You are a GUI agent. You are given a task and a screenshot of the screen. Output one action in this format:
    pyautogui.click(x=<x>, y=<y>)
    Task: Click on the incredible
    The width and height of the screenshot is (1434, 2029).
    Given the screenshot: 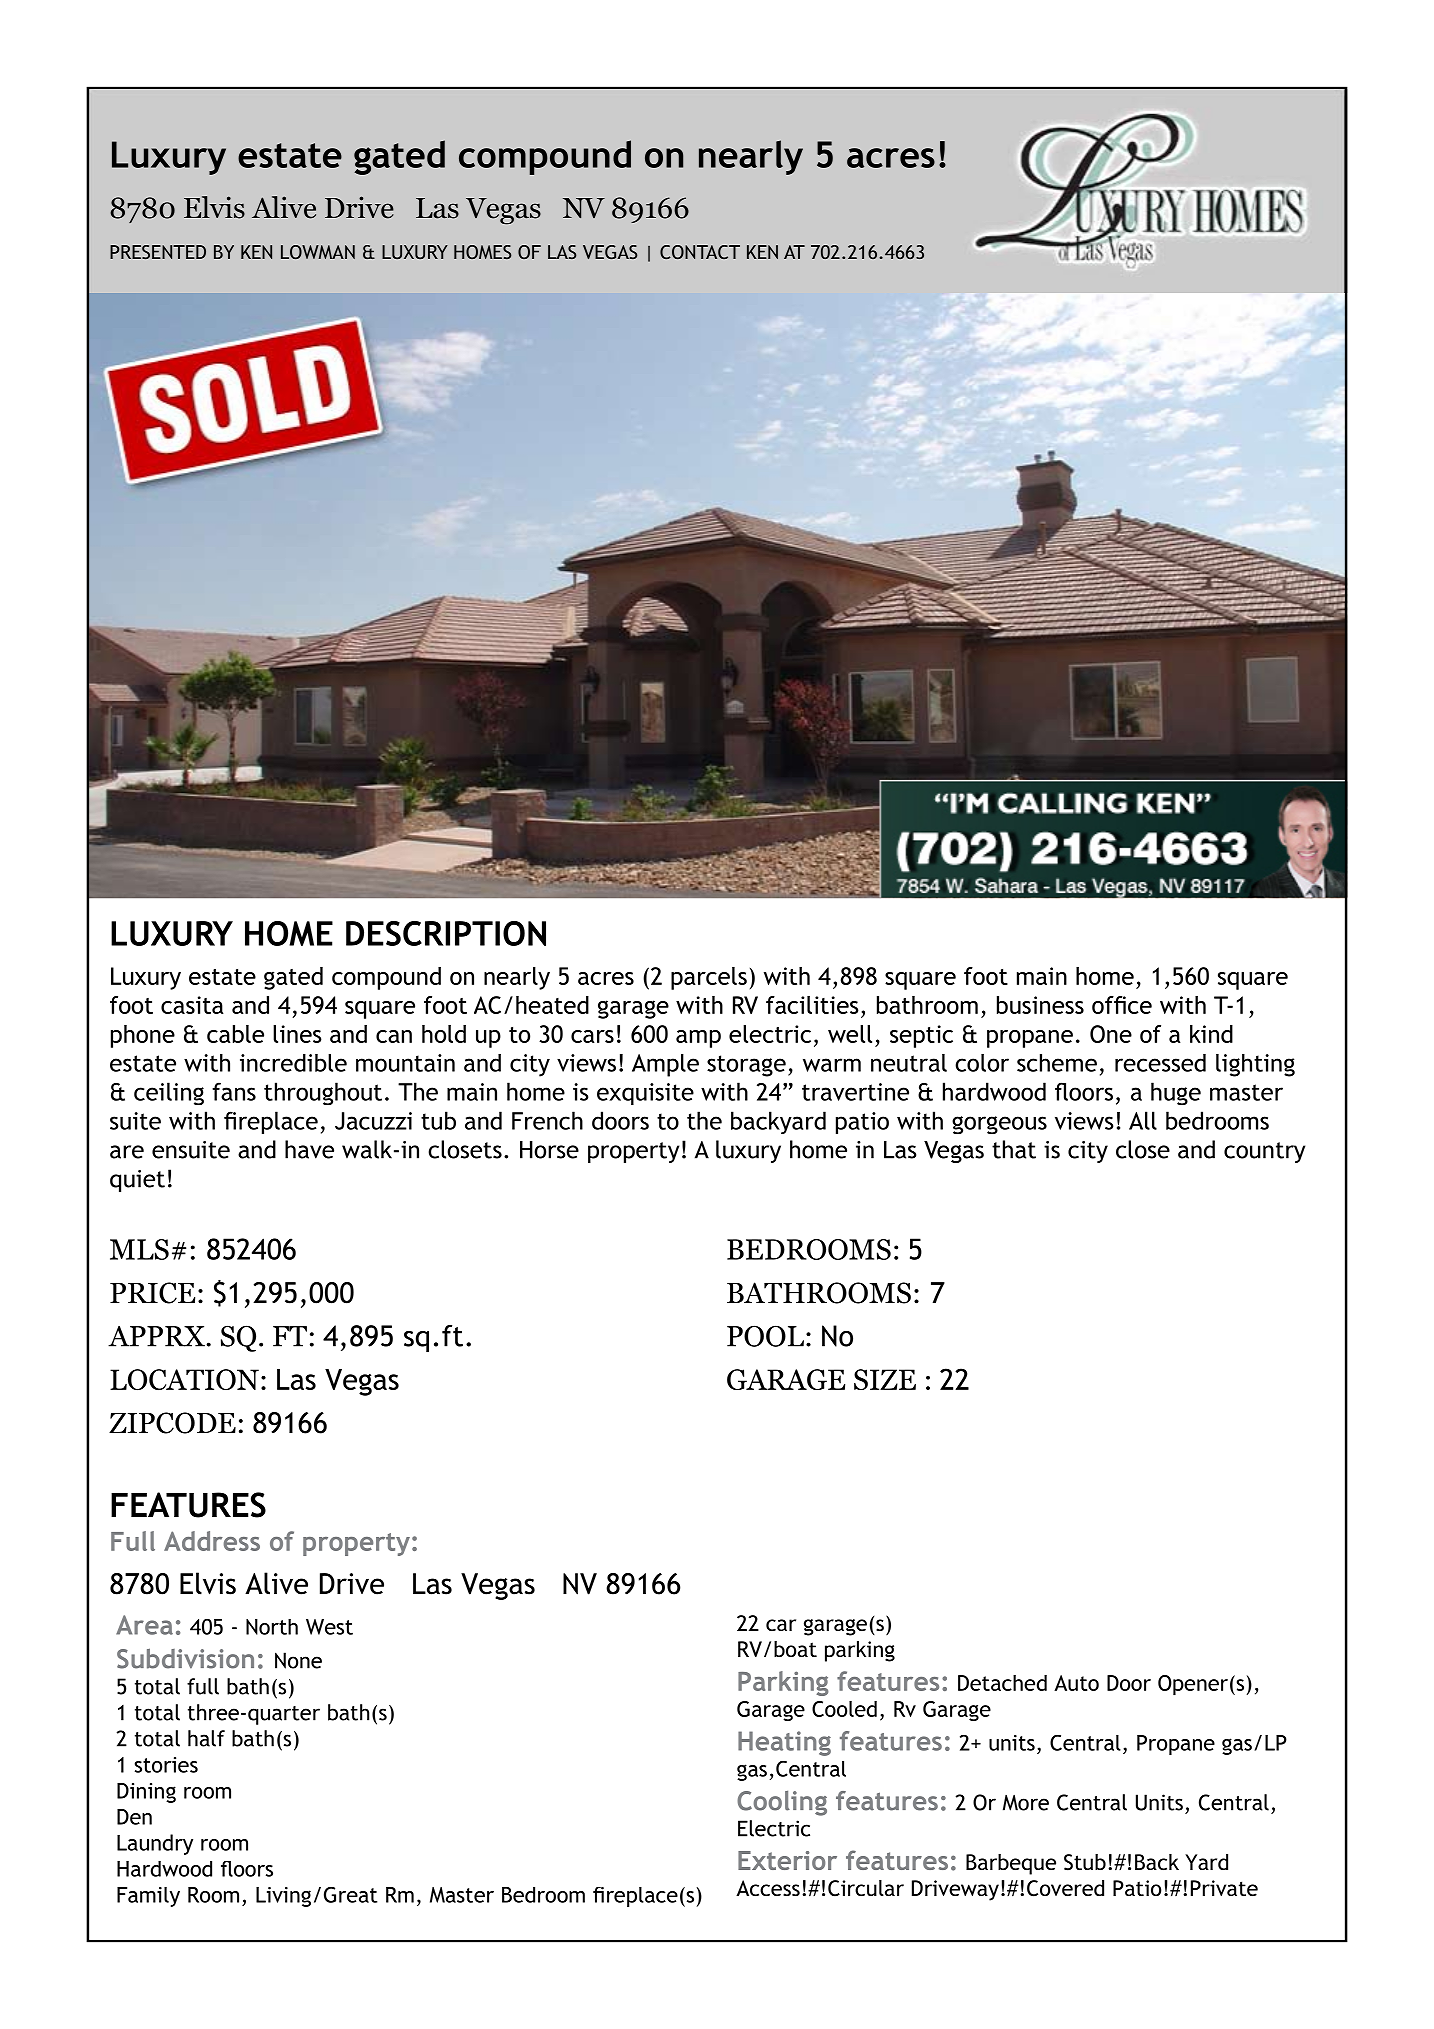 What is the action you would take?
    pyautogui.click(x=293, y=1063)
